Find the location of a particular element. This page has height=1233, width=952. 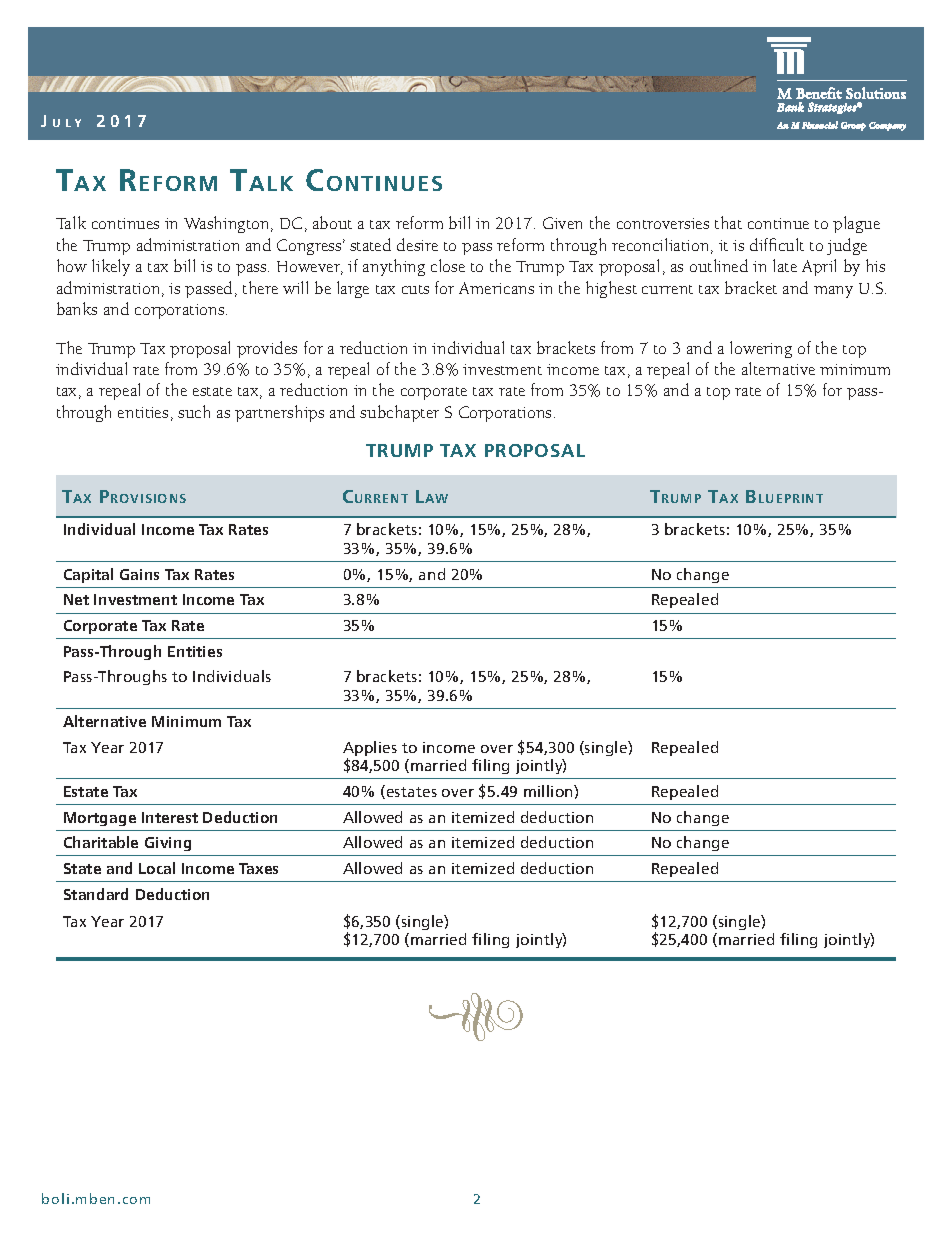

Gains is located at coordinates (139, 574).
